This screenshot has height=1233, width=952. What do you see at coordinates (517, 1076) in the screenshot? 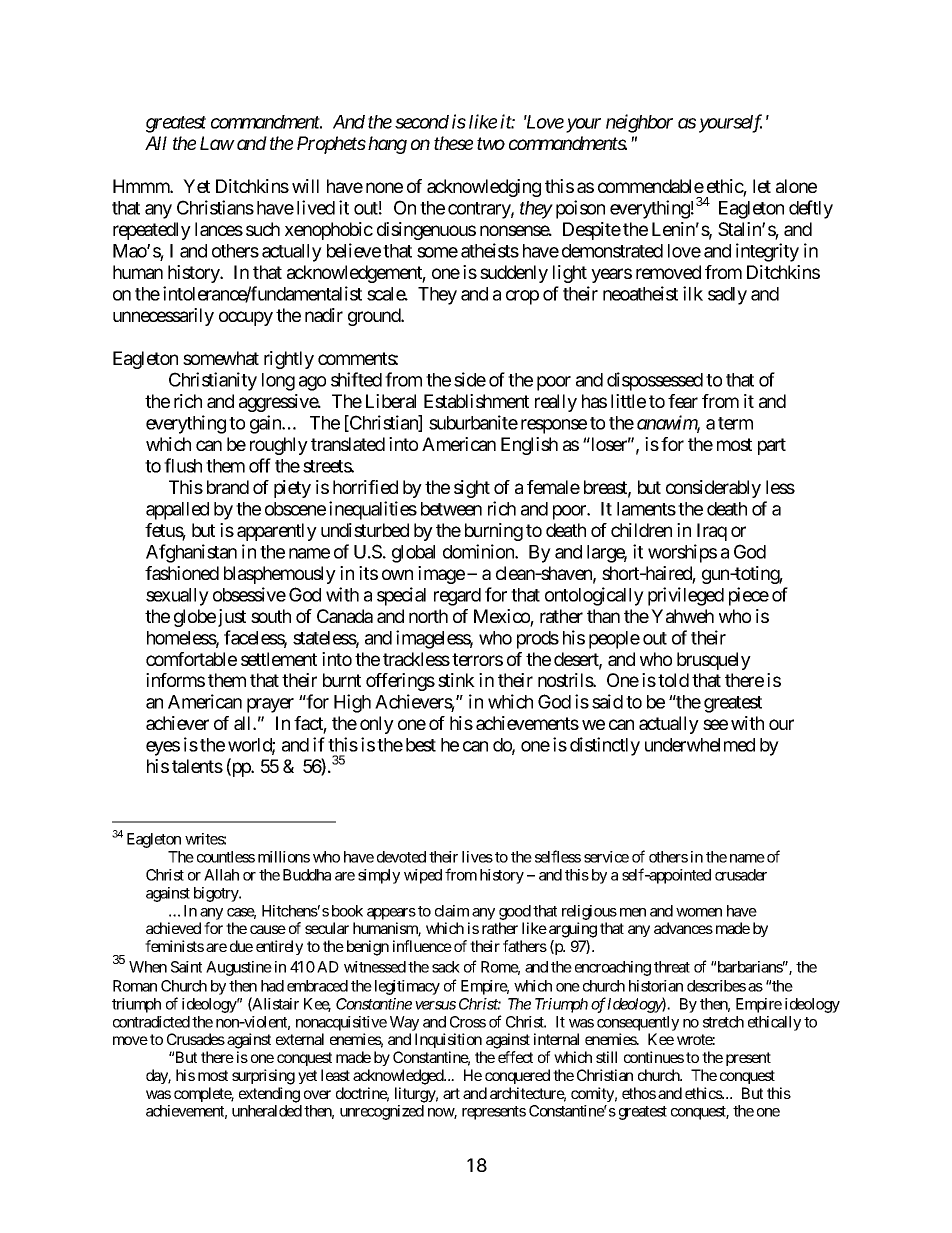
I see `conquered` at bounding box center [517, 1076].
